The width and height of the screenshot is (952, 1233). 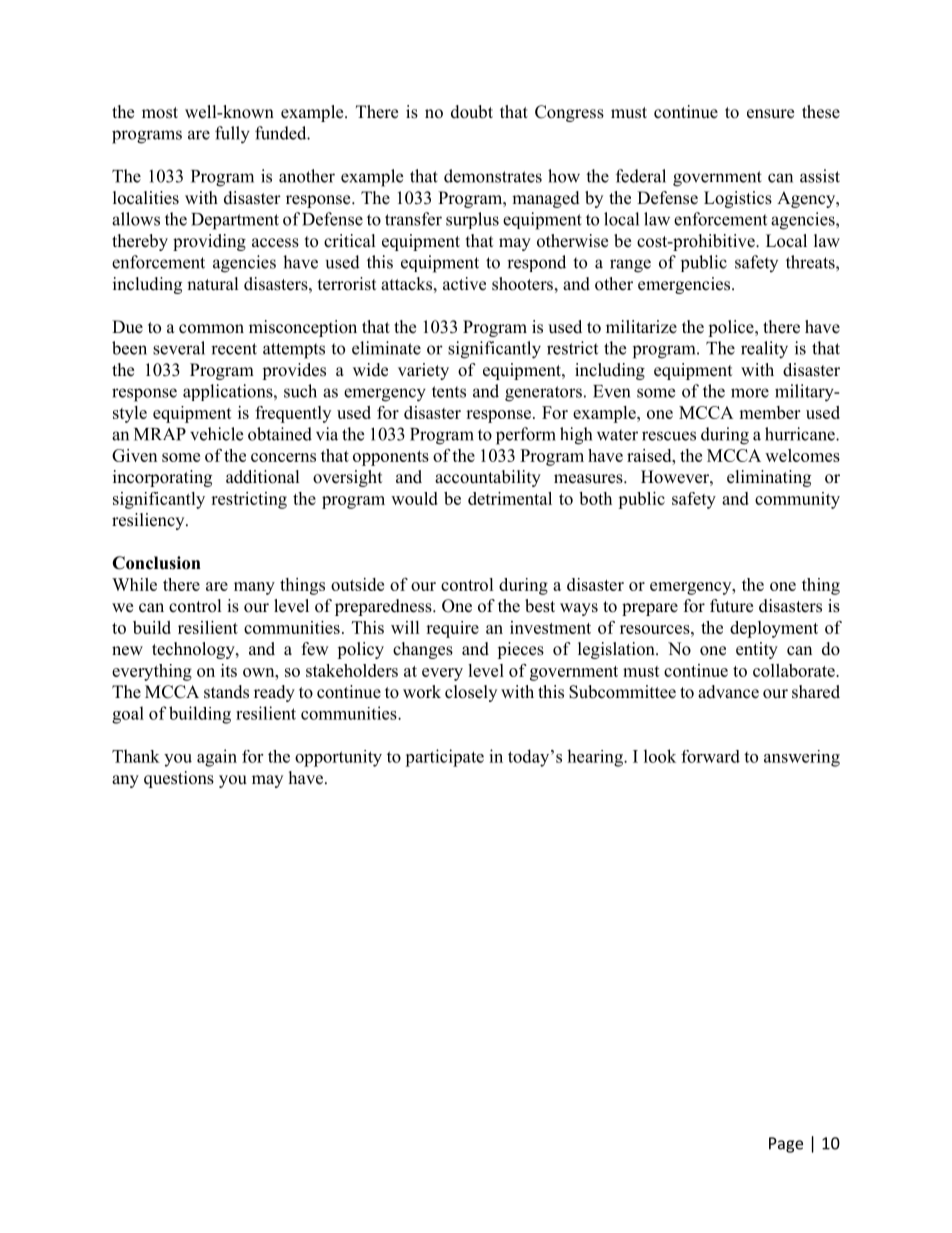 What do you see at coordinates (452, 629) in the screenshot?
I see `require` at bounding box center [452, 629].
